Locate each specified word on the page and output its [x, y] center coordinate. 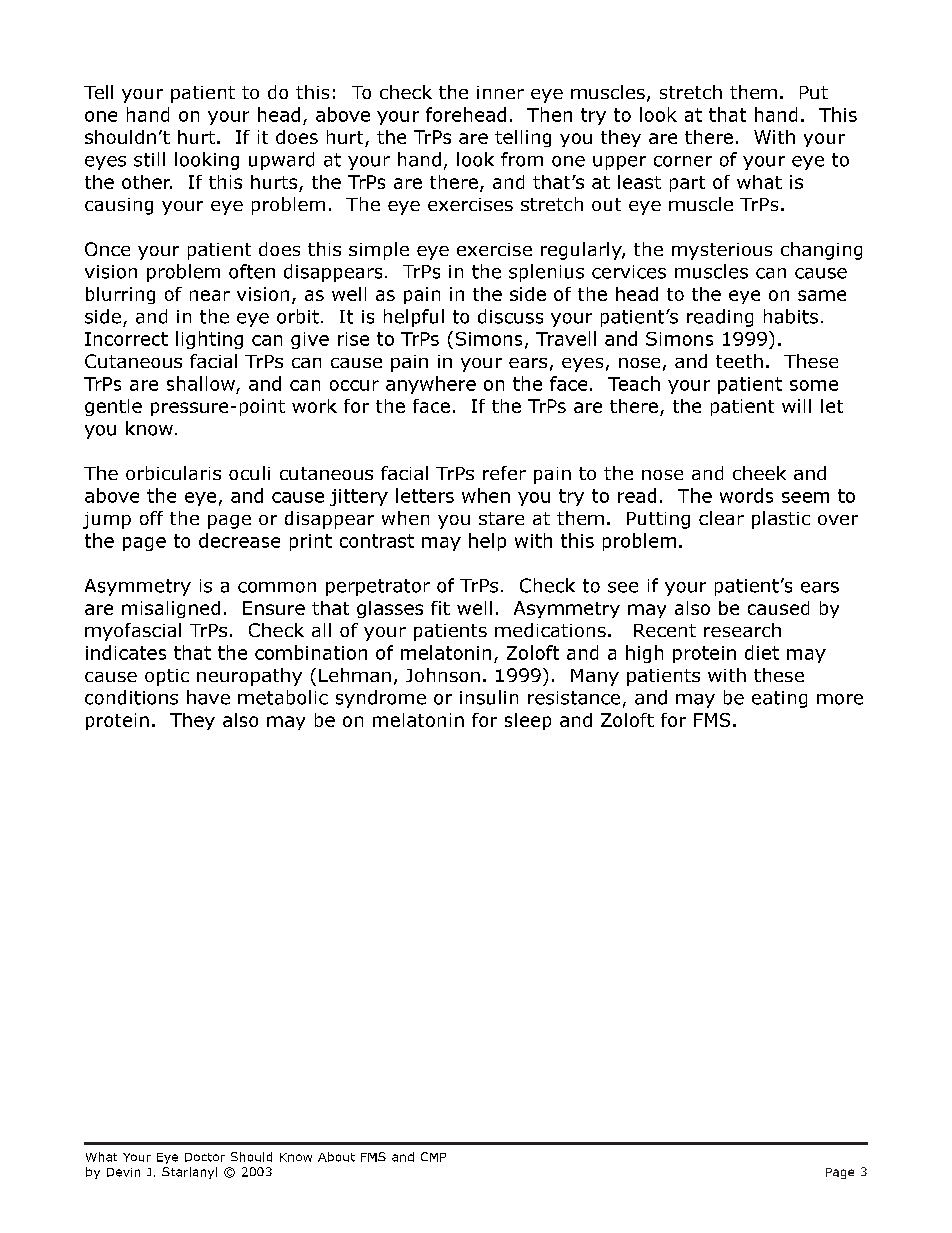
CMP [433, 1157]
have [208, 697]
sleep [528, 721]
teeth [739, 361]
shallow [201, 383]
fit [440, 608]
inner [500, 92]
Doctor [205, 1157]
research [742, 630]
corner [683, 161]
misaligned [171, 609]
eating [779, 699]
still [149, 159]
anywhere [431, 385]
